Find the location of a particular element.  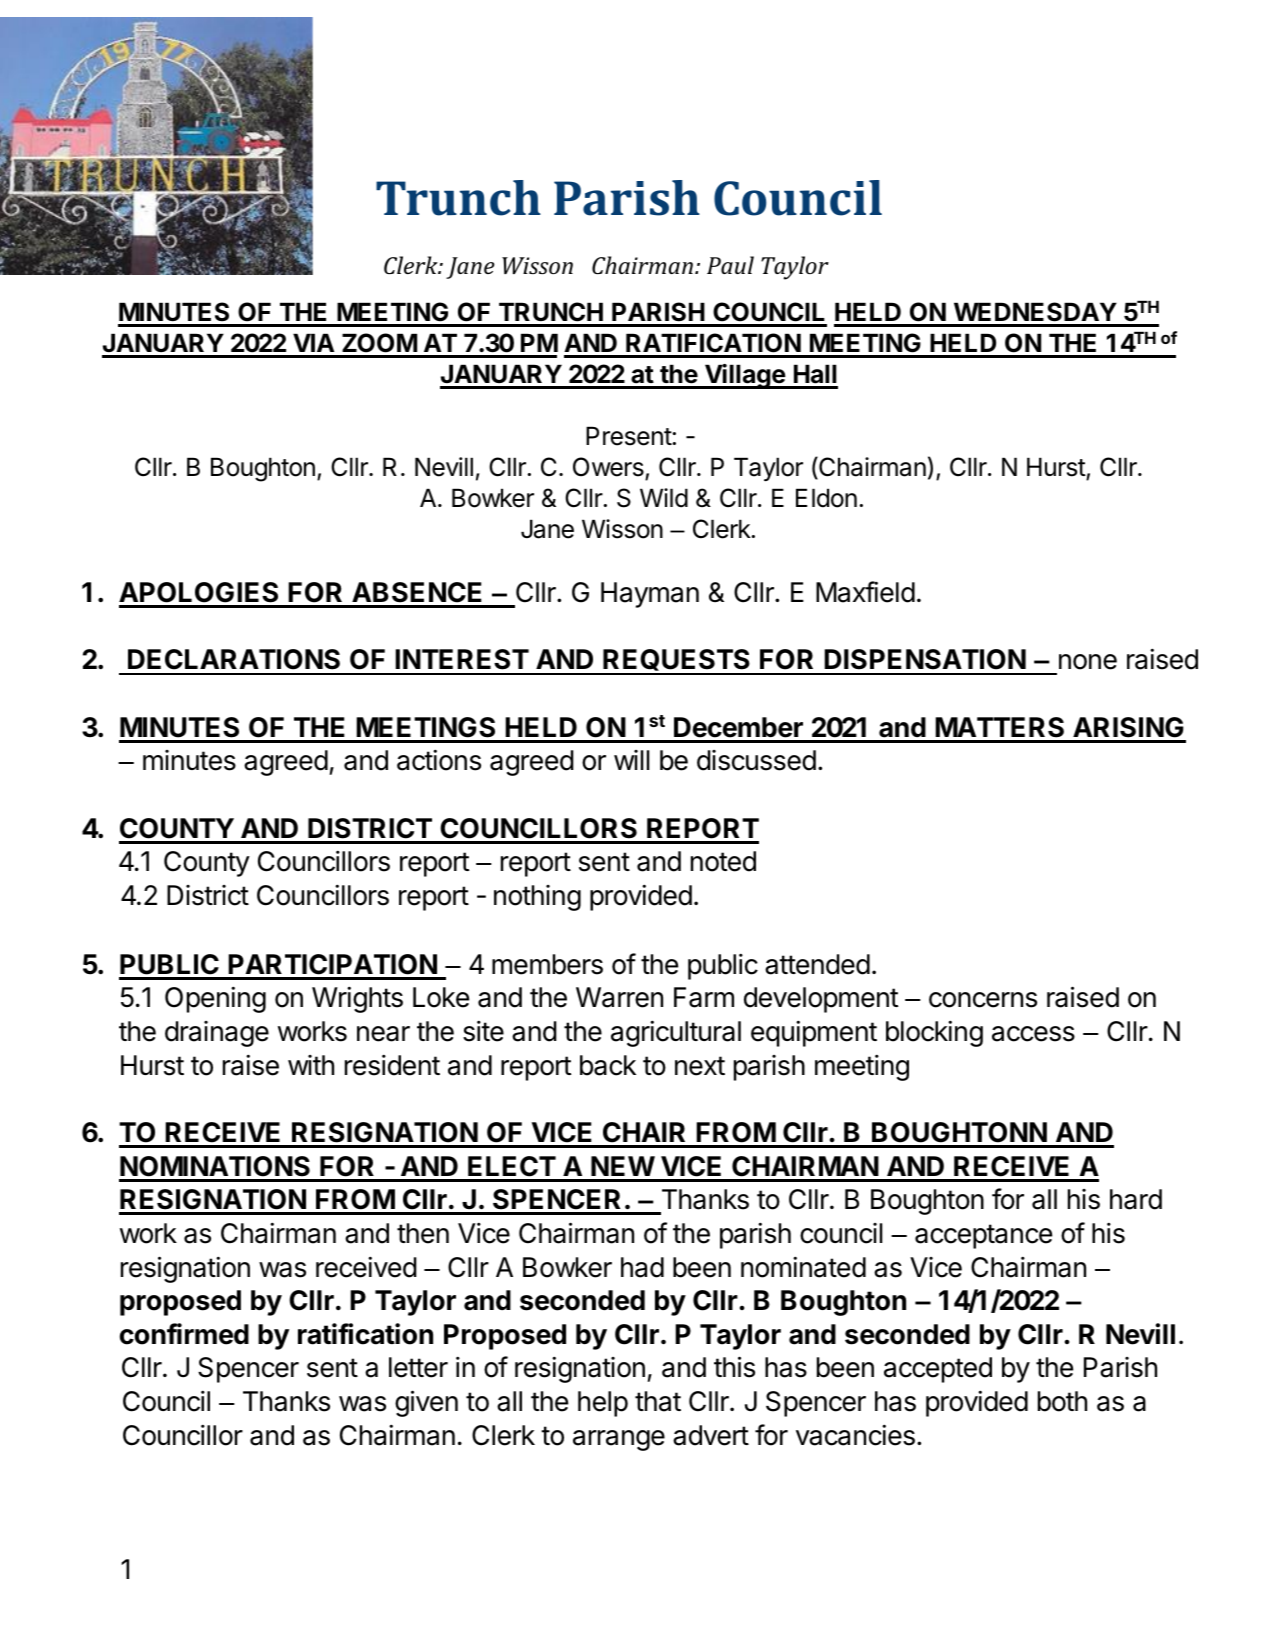

actions is located at coordinates (439, 760).
